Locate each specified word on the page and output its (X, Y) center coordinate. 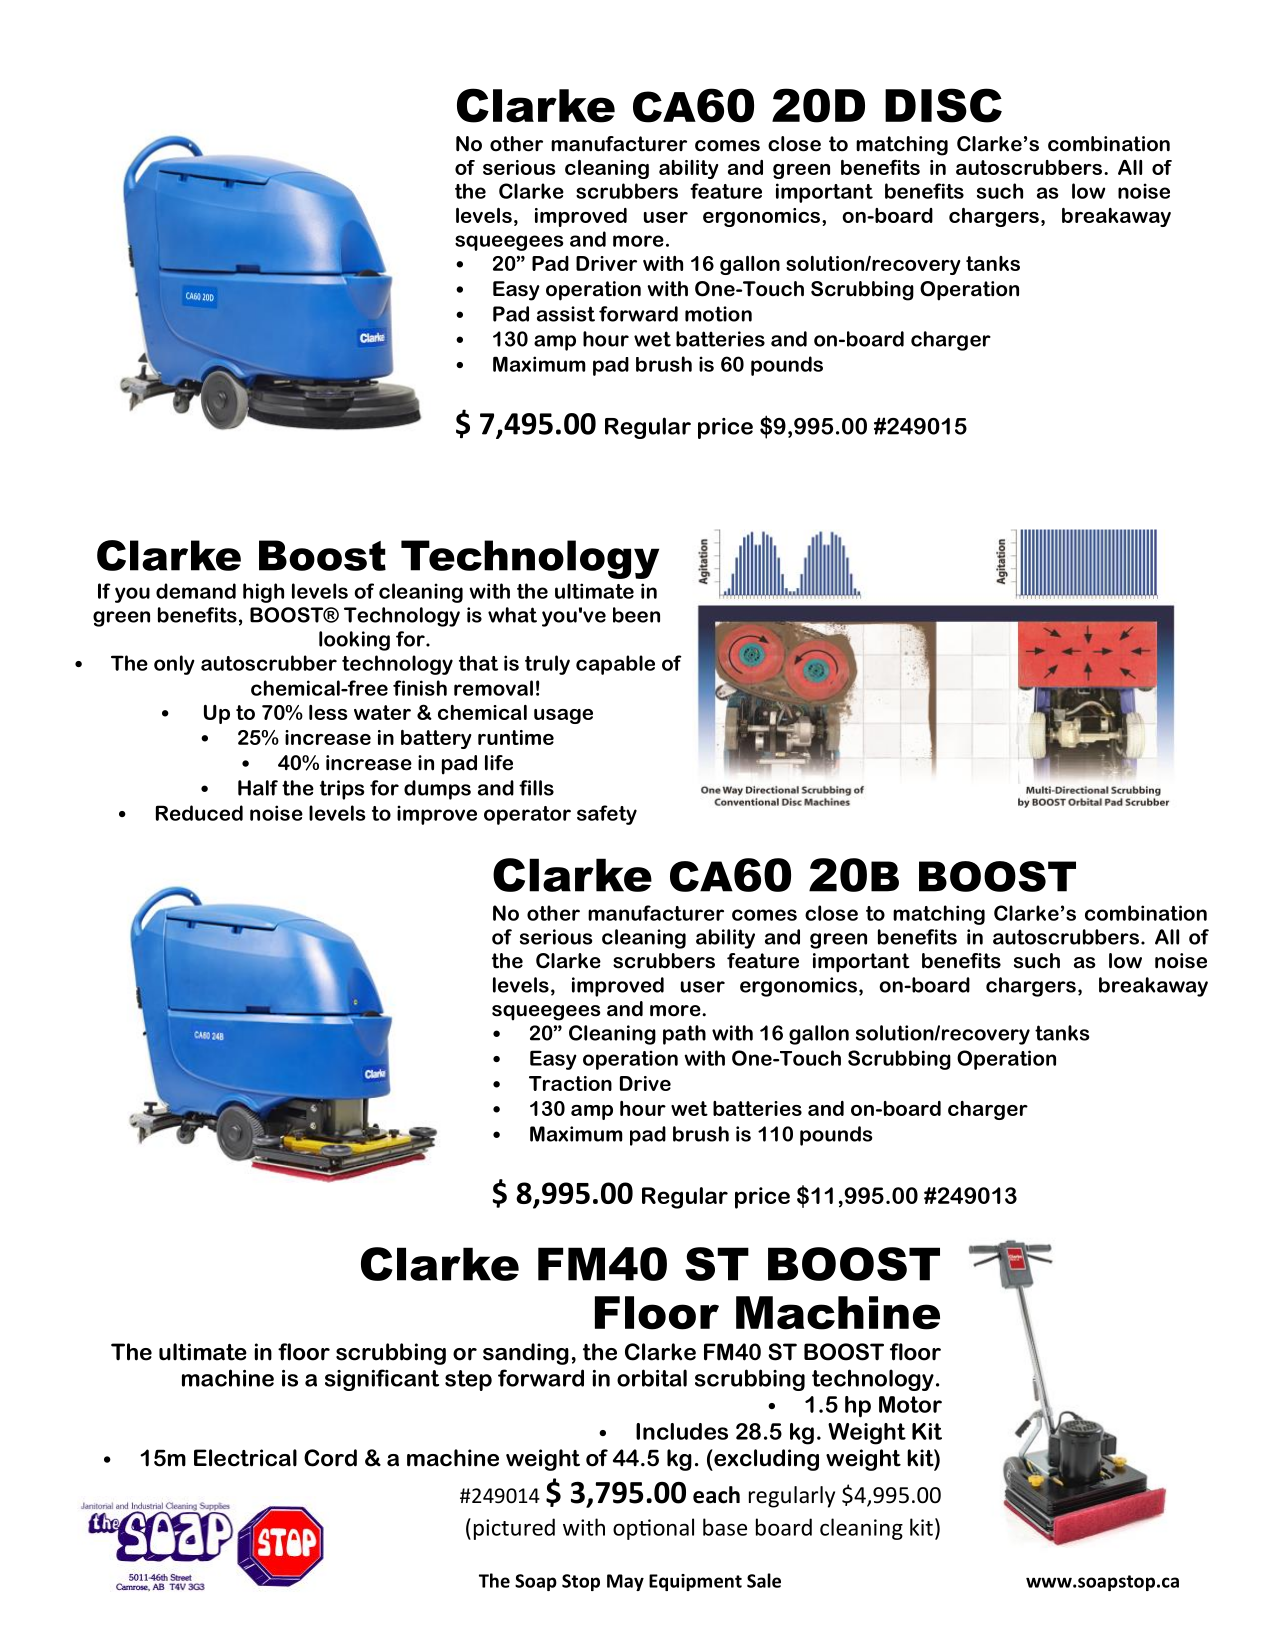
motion (718, 314)
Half (258, 788)
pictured (514, 1529)
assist (566, 314)
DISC (943, 105)
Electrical (245, 1458)
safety (607, 815)
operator (527, 815)
